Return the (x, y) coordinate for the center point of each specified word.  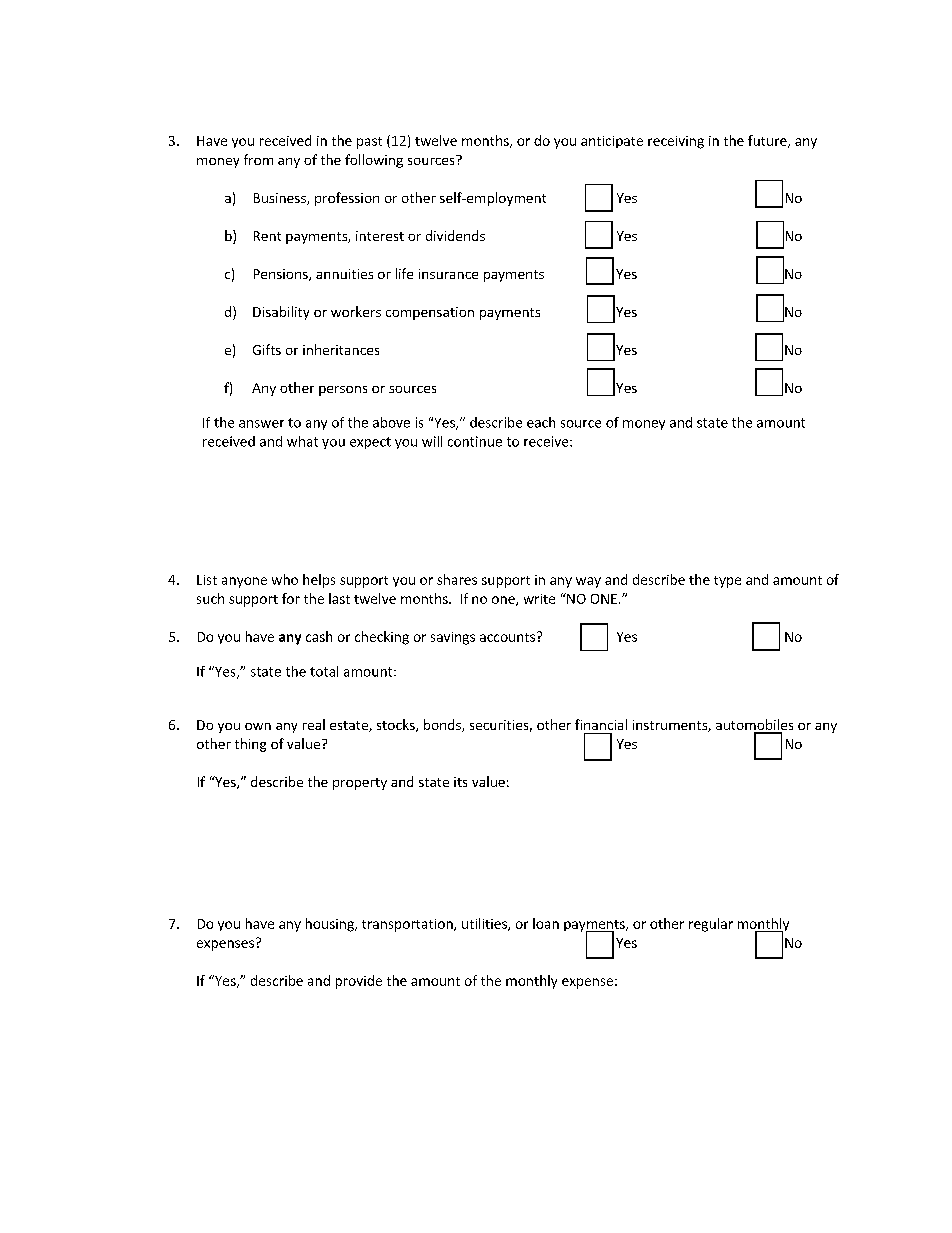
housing (331, 925)
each (541, 422)
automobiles (754, 726)
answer (261, 424)
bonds (443, 725)
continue (475, 441)
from (258, 159)
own (258, 726)
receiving (676, 142)
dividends (455, 235)
